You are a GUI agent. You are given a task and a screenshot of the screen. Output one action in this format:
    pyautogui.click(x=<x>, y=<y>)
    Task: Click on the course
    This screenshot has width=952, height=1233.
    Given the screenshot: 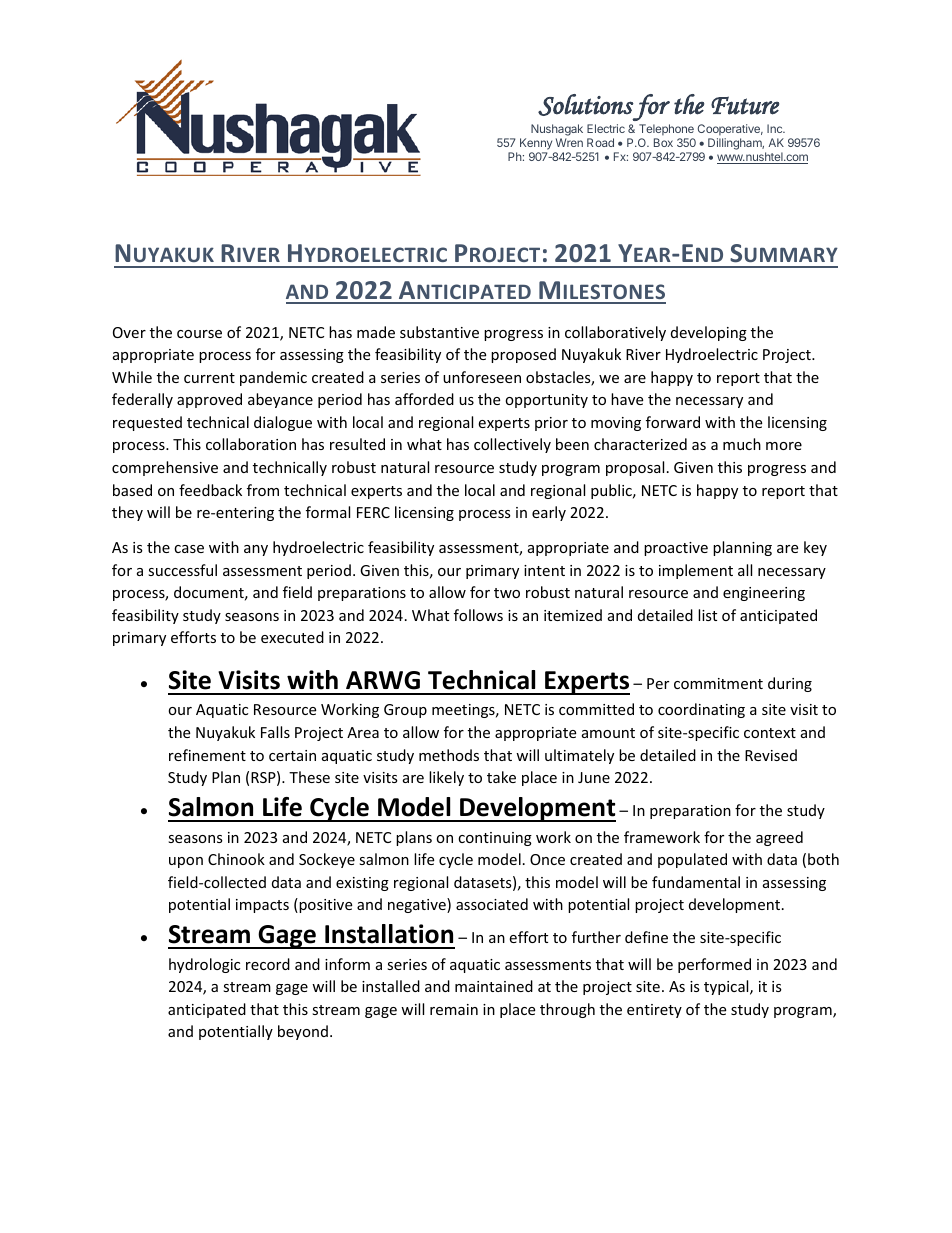 What is the action you would take?
    pyautogui.click(x=199, y=334)
